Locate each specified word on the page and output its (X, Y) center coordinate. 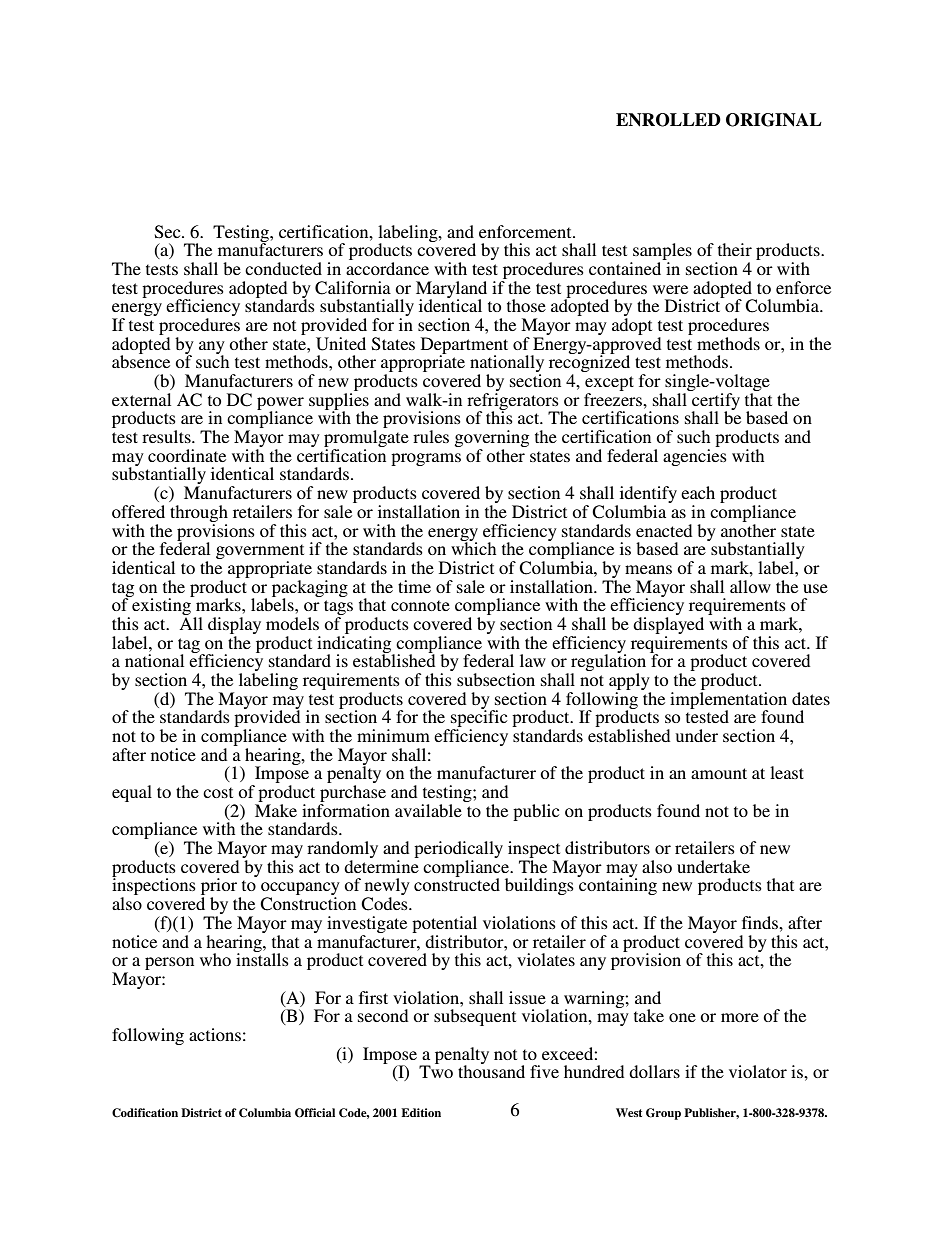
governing (491, 440)
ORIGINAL (774, 120)
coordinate (187, 455)
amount (719, 773)
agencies (695, 457)
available (428, 810)
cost (218, 792)
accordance (387, 268)
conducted (283, 268)
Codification (145, 1113)
